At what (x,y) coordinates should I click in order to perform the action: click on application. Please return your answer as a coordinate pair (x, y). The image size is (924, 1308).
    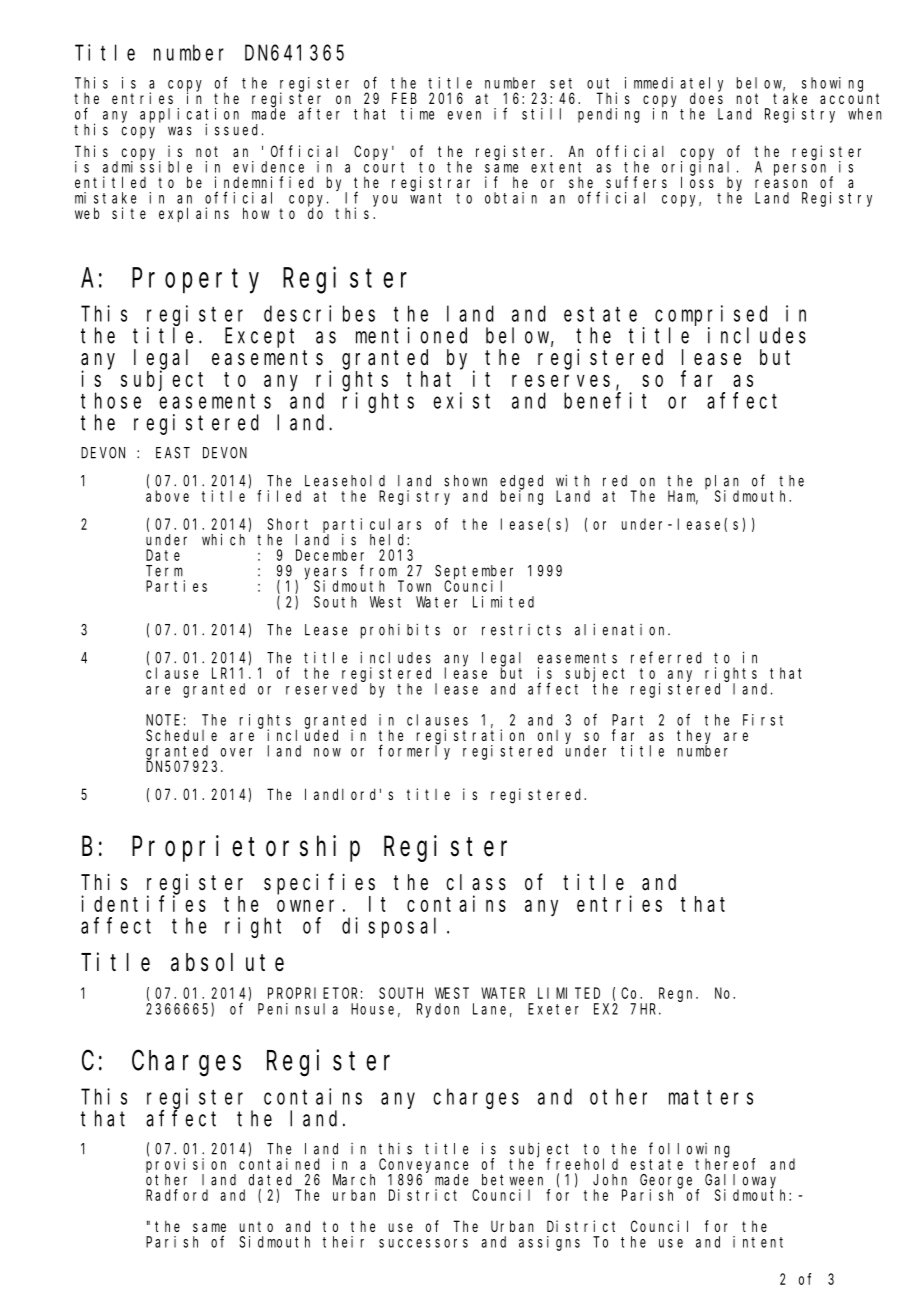
    Looking at the image, I should click on (189, 116).
